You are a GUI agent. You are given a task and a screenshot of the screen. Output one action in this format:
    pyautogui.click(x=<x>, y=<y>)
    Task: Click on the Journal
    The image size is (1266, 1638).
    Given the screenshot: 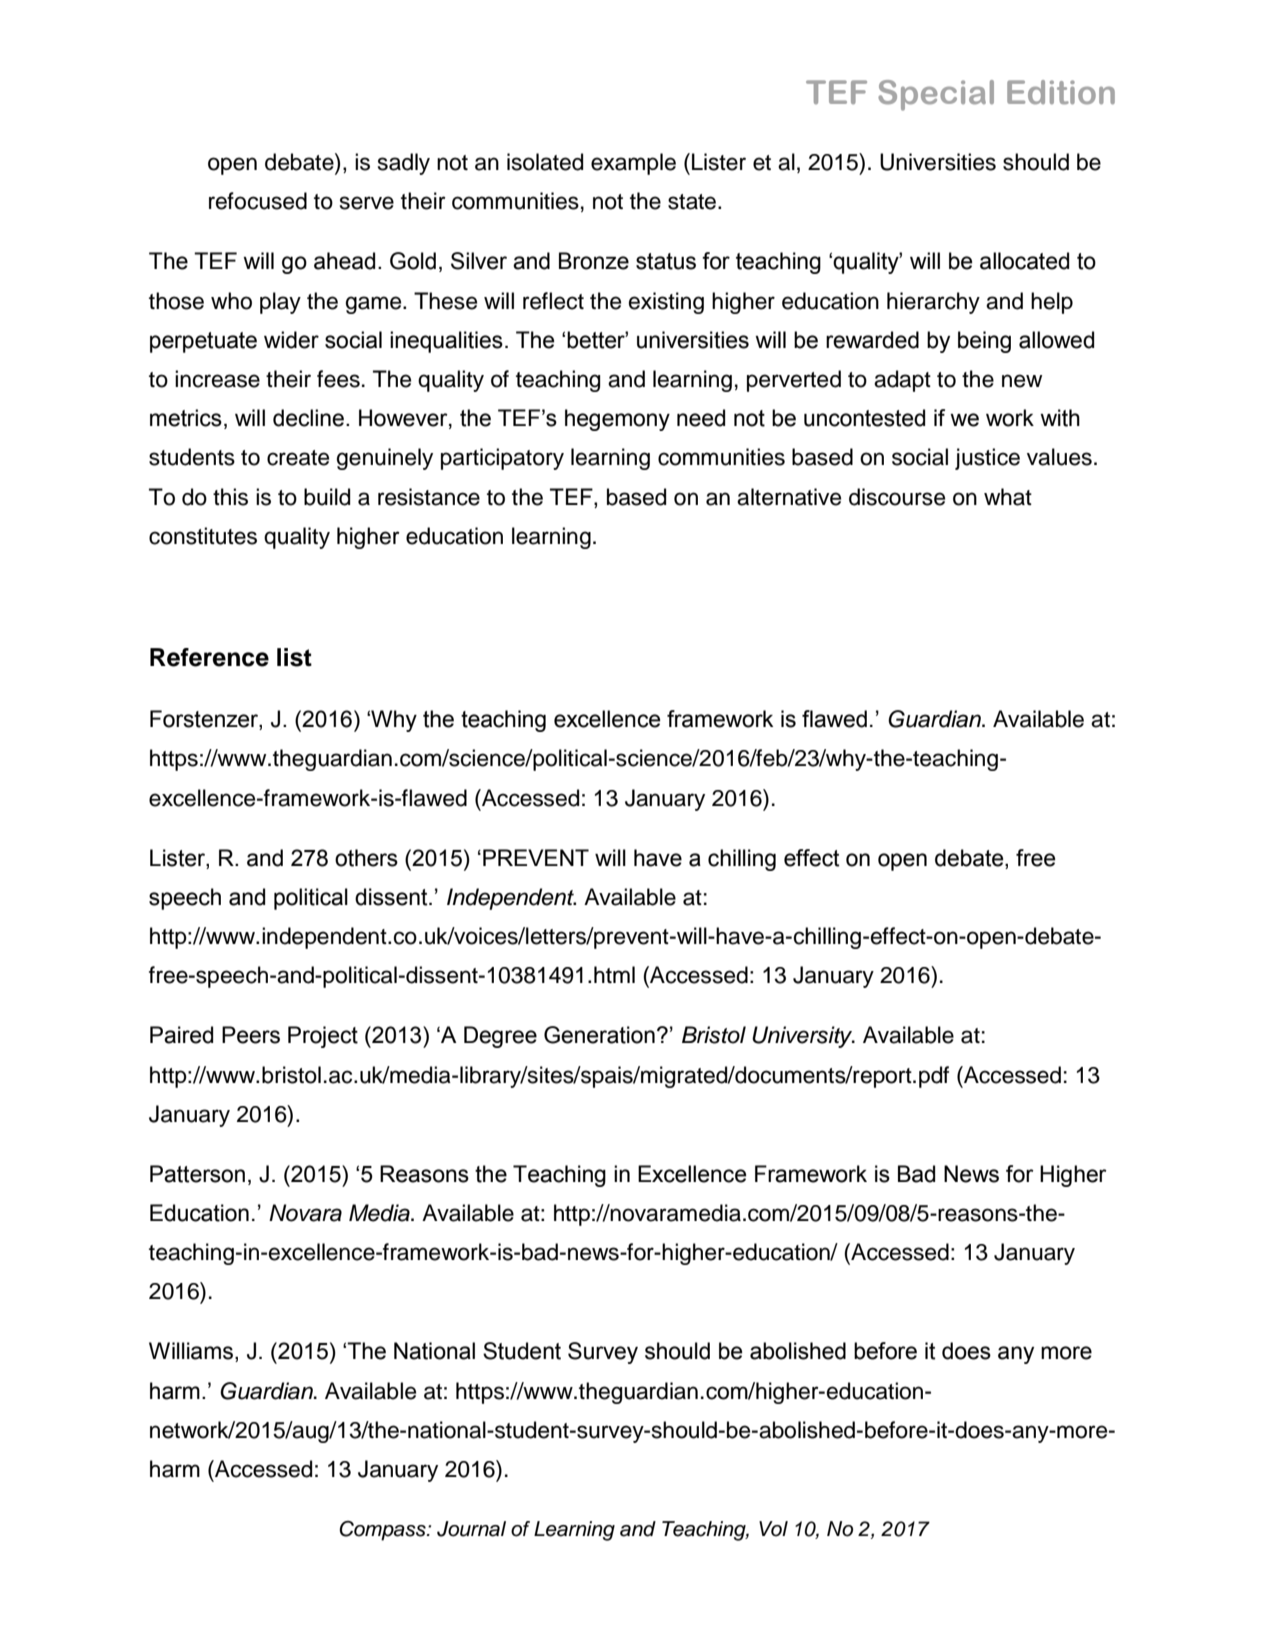 What is the action you would take?
    pyautogui.click(x=471, y=1529)
